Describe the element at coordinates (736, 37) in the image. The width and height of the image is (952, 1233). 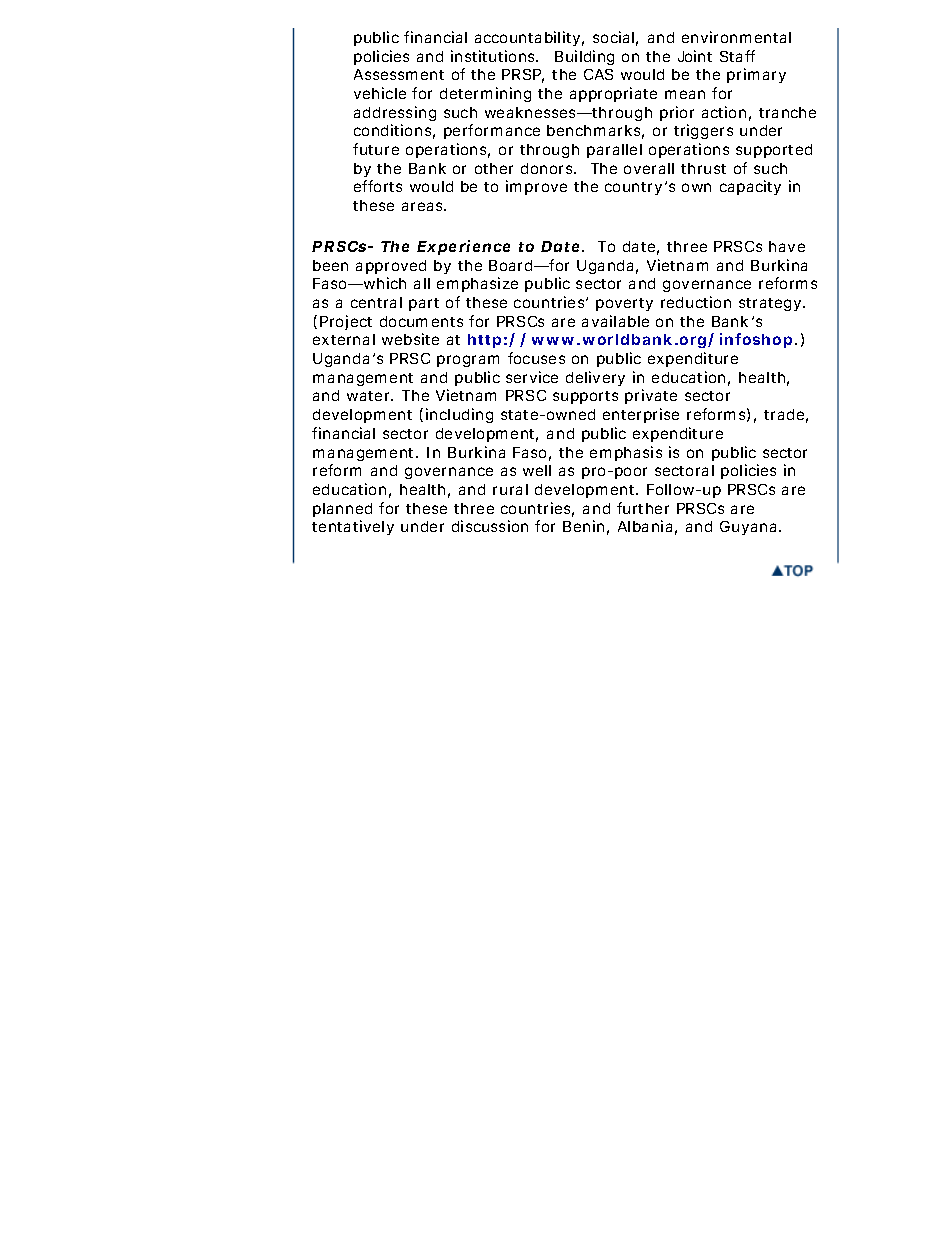
I see `environmental` at that location.
